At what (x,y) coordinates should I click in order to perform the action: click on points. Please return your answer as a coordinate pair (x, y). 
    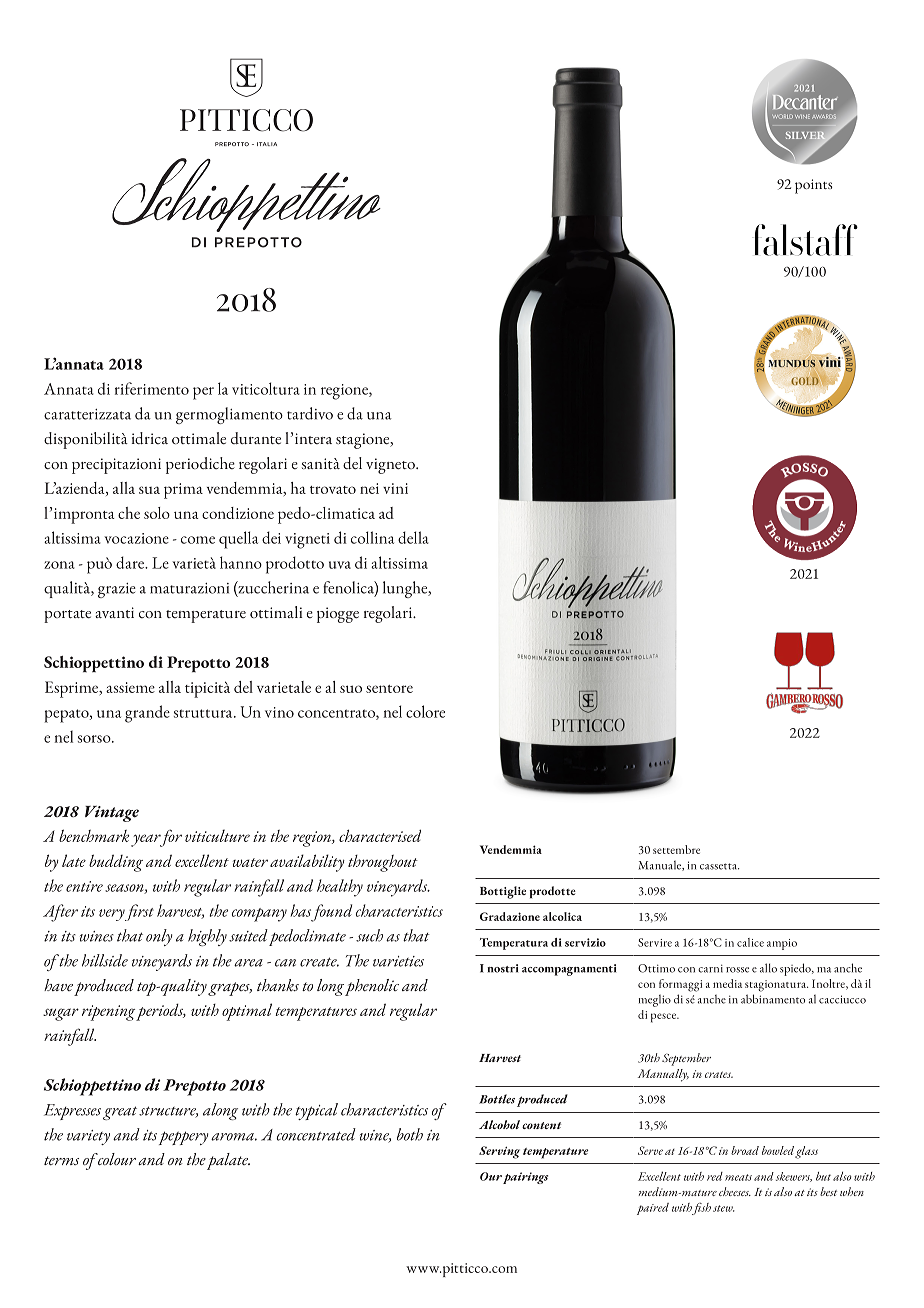
    Looking at the image, I should click on (813, 186).
